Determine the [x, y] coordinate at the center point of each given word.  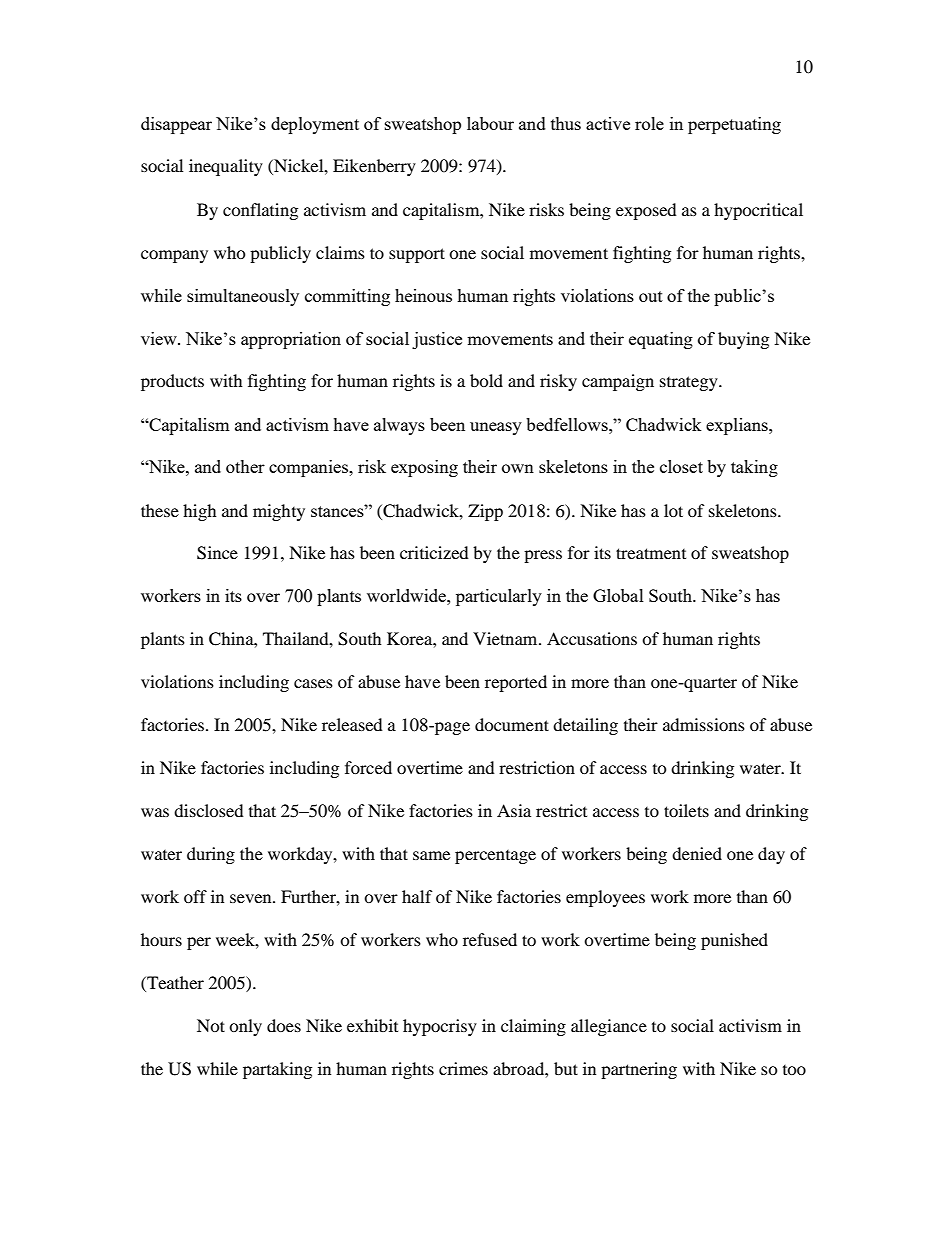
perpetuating [734, 125]
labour [490, 123]
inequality [226, 167]
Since [217, 553]
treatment [651, 553]
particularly [499, 597]
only [245, 1027]
